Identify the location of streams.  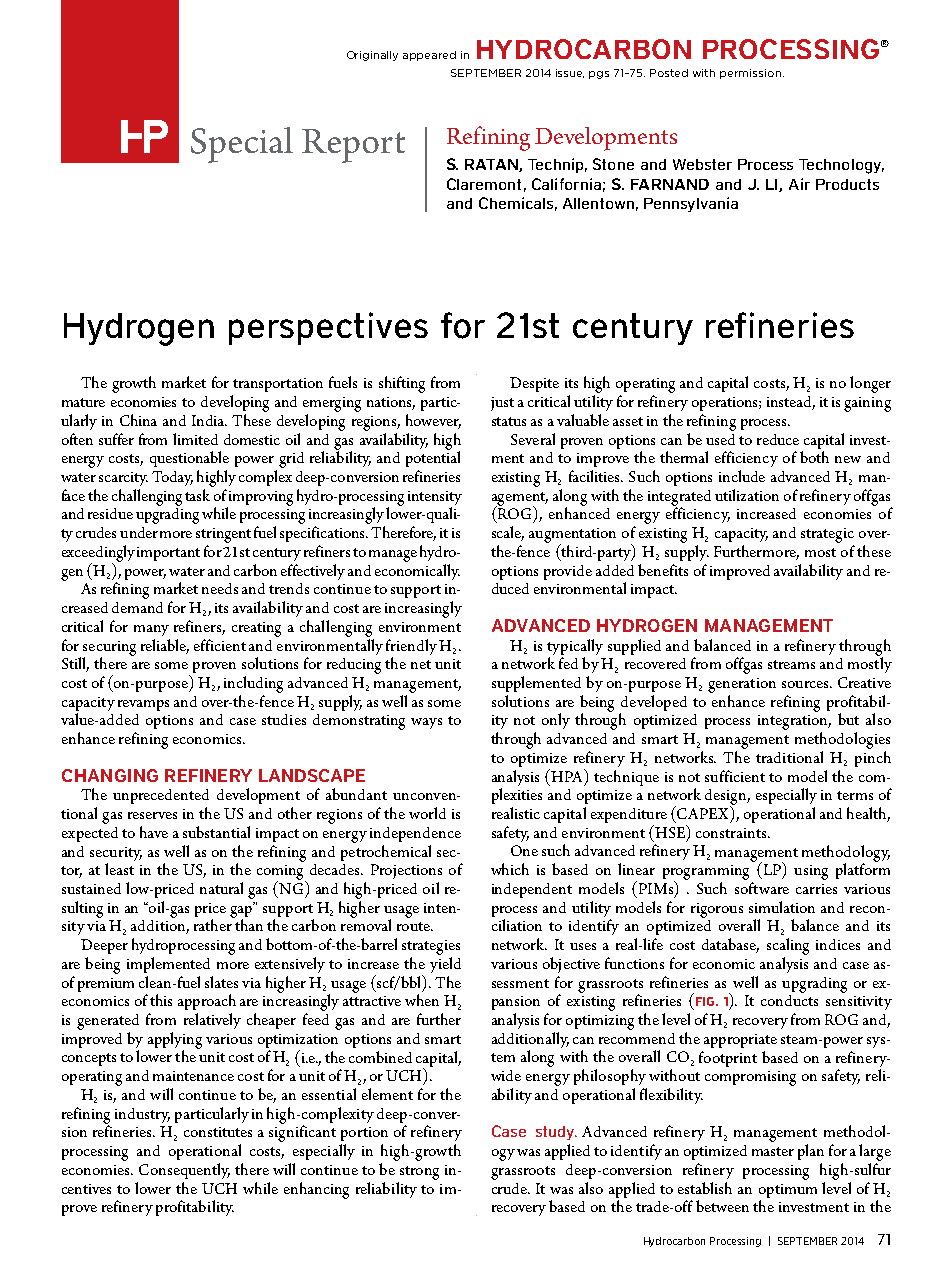
(791, 664).
